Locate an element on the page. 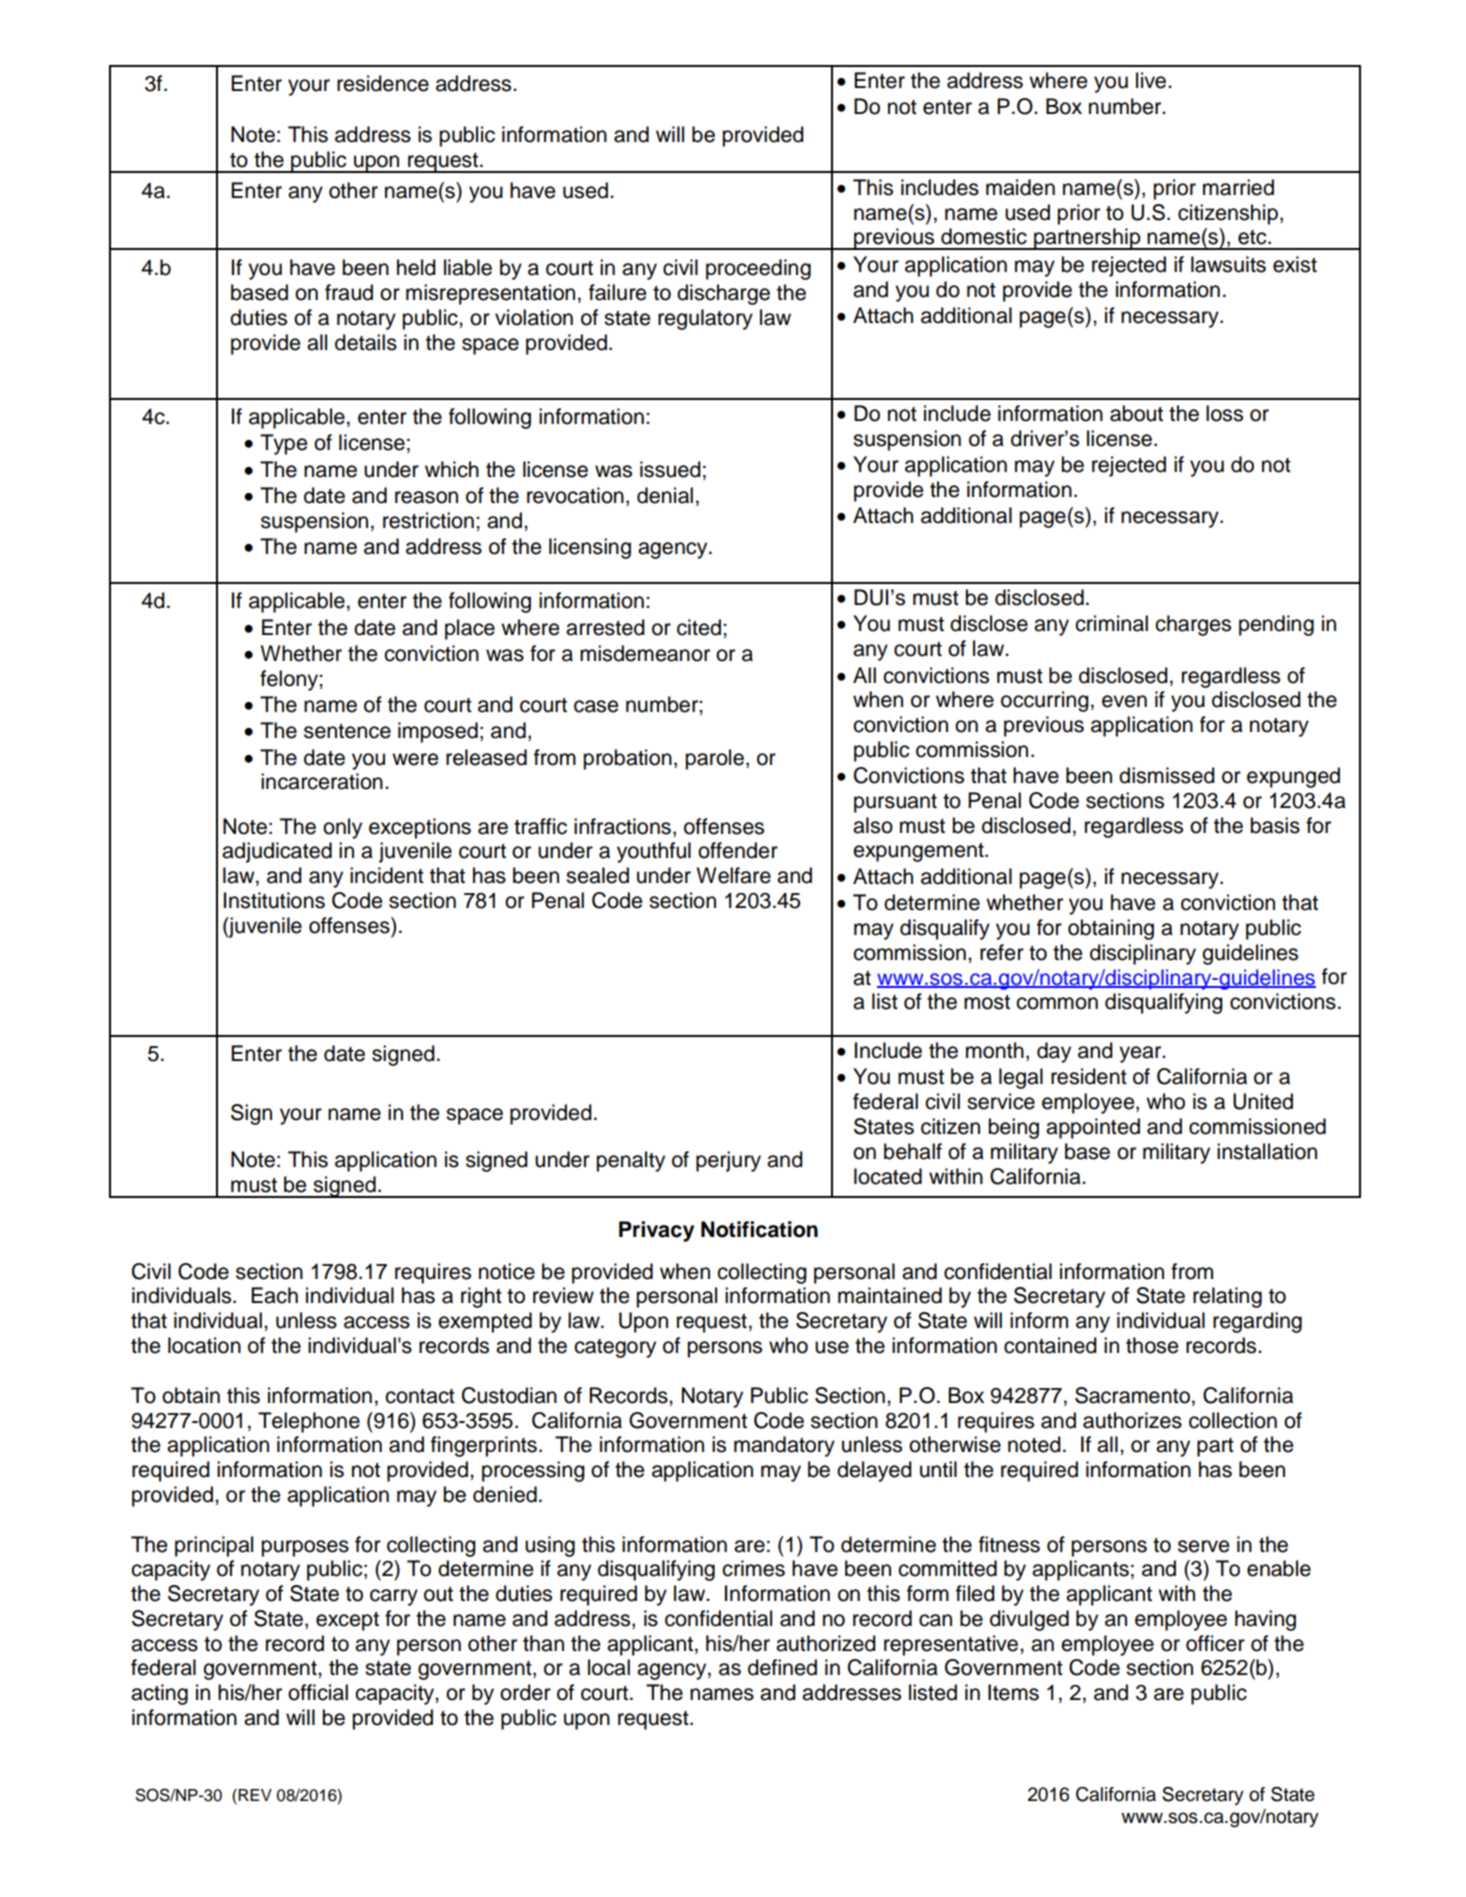 This image has width=1466, height=1897. official is located at coordinates (318, 1692).
